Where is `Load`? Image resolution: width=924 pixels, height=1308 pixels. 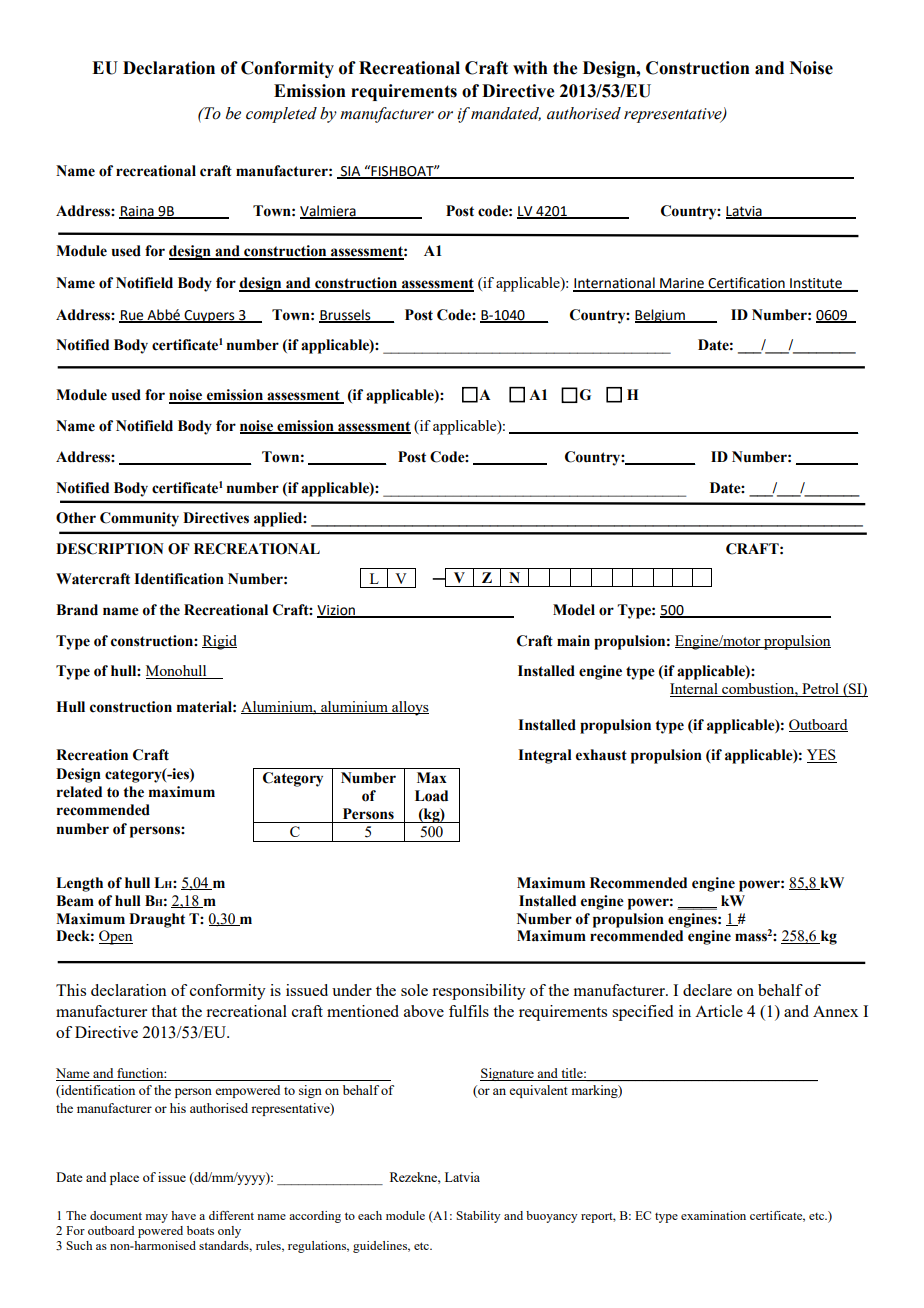
Load is located at coordinates (431, 796).
